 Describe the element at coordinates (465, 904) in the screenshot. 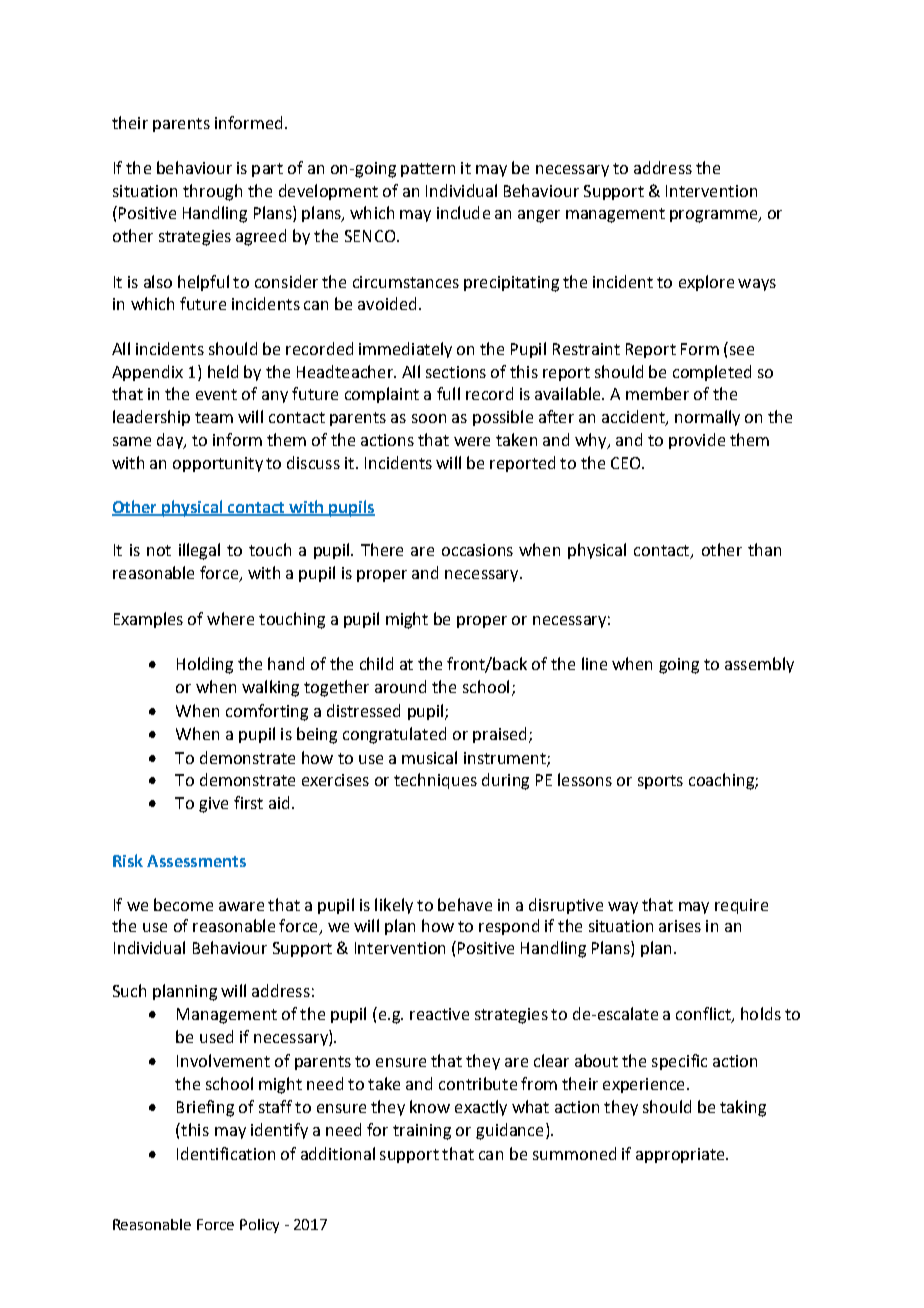

I see `behave` at that location.
